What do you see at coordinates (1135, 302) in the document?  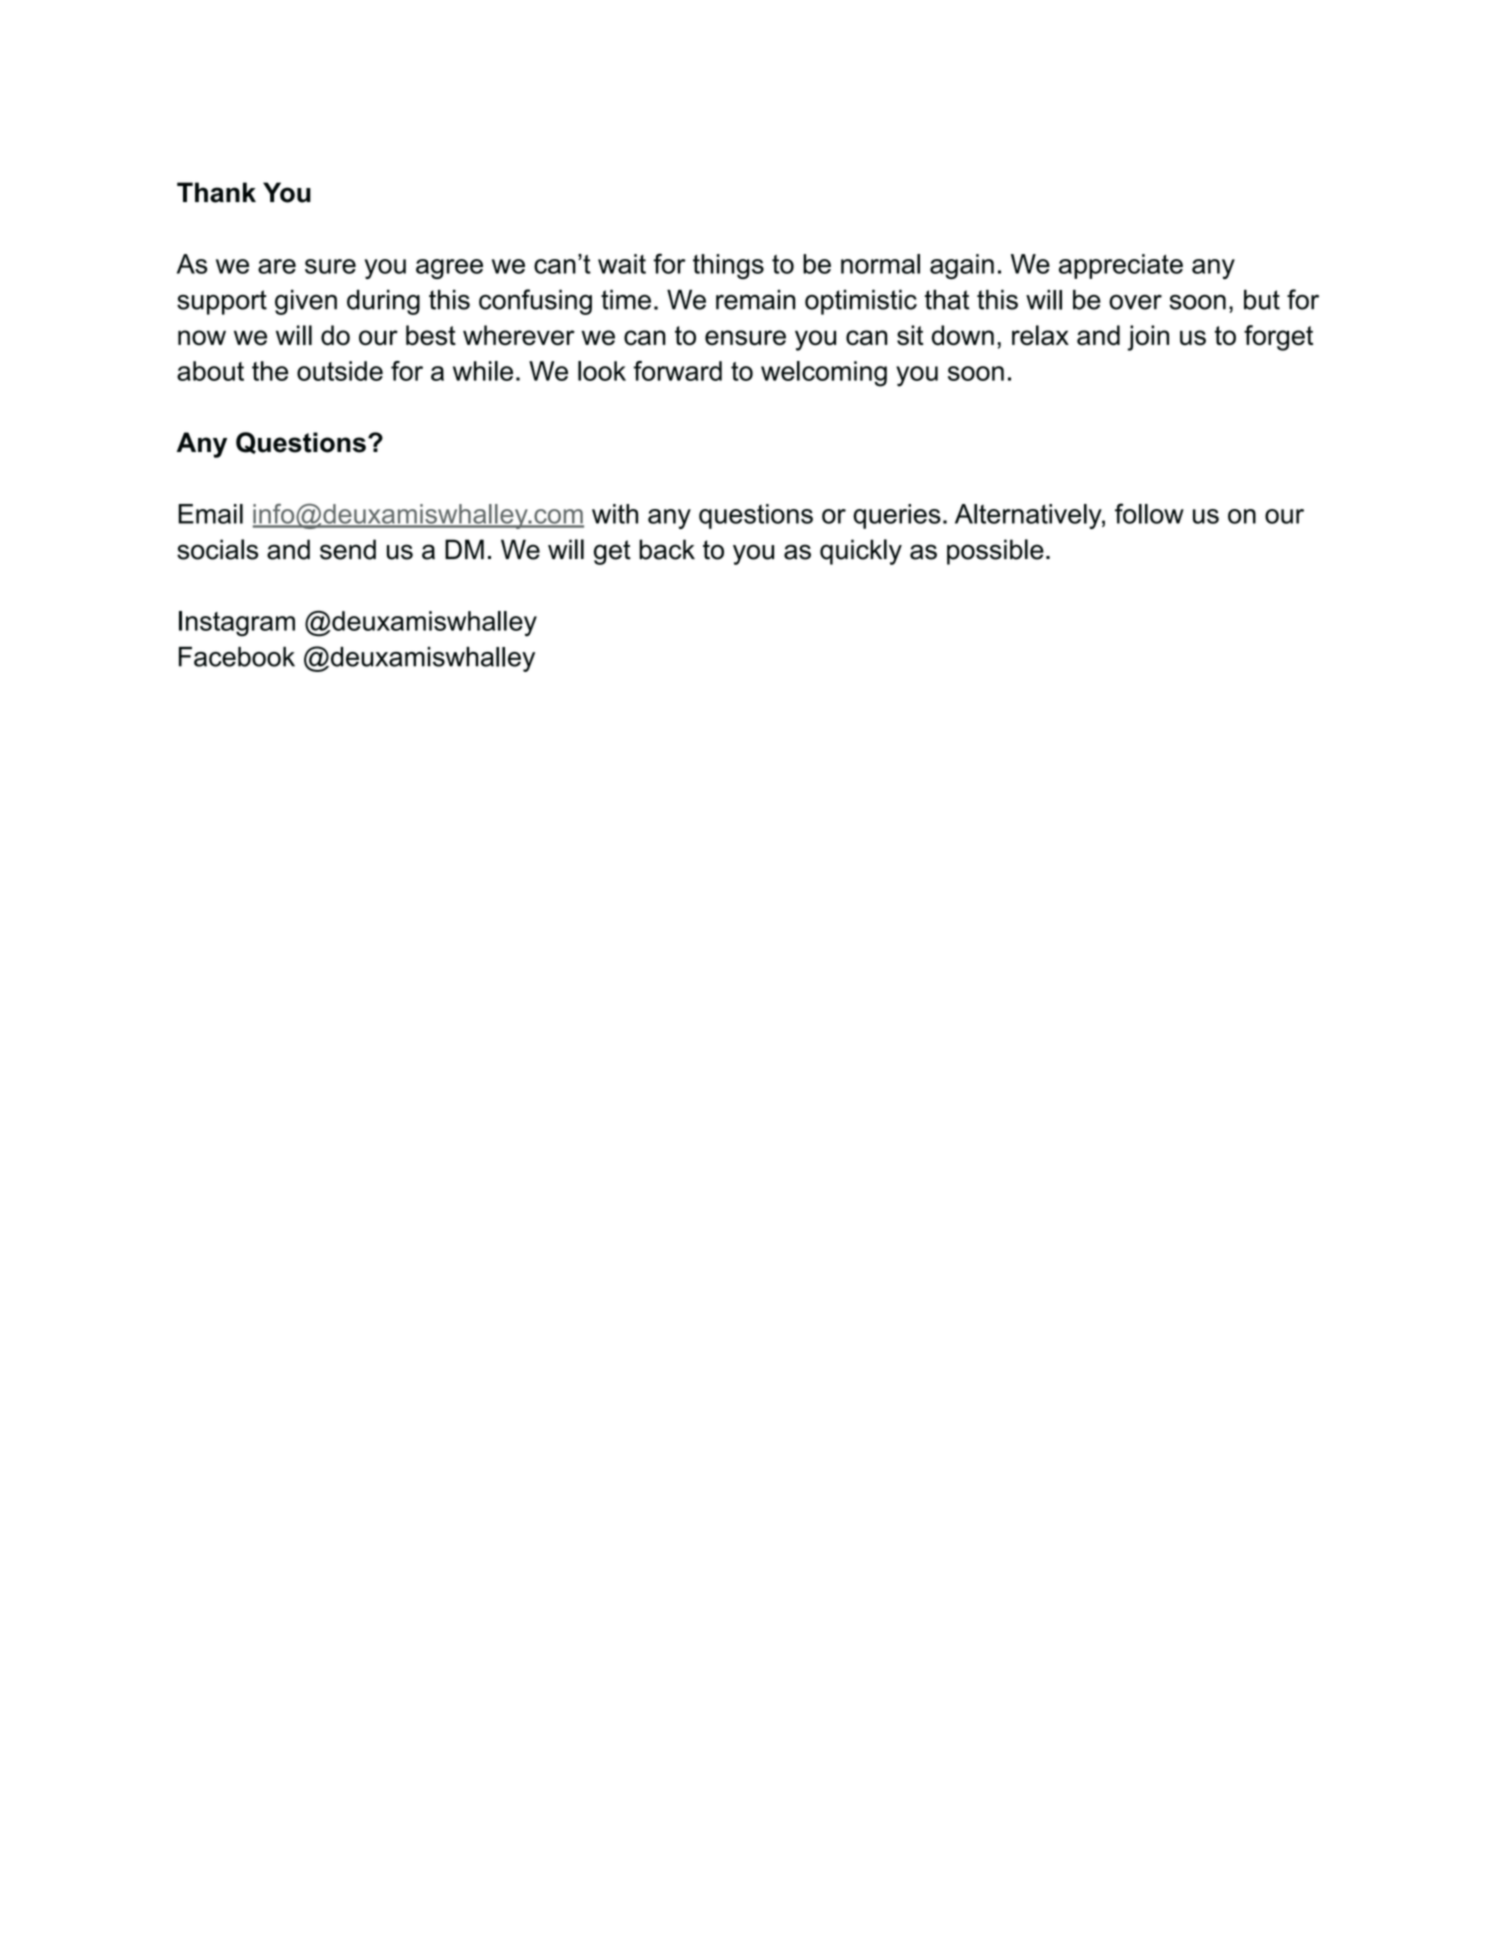 I see `over` at bounding box center [1135, 302].
